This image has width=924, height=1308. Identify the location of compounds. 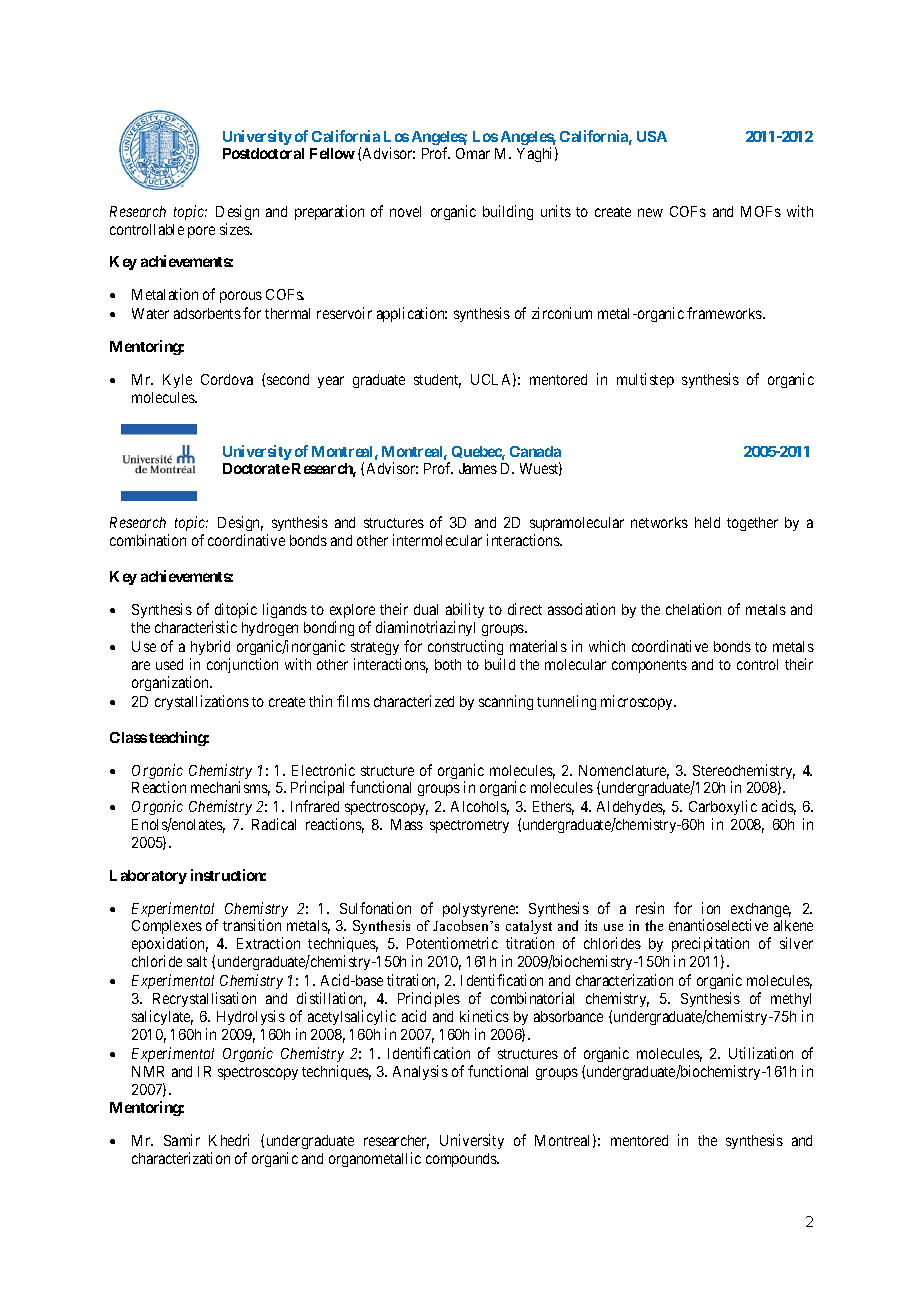
(462, 1160).
